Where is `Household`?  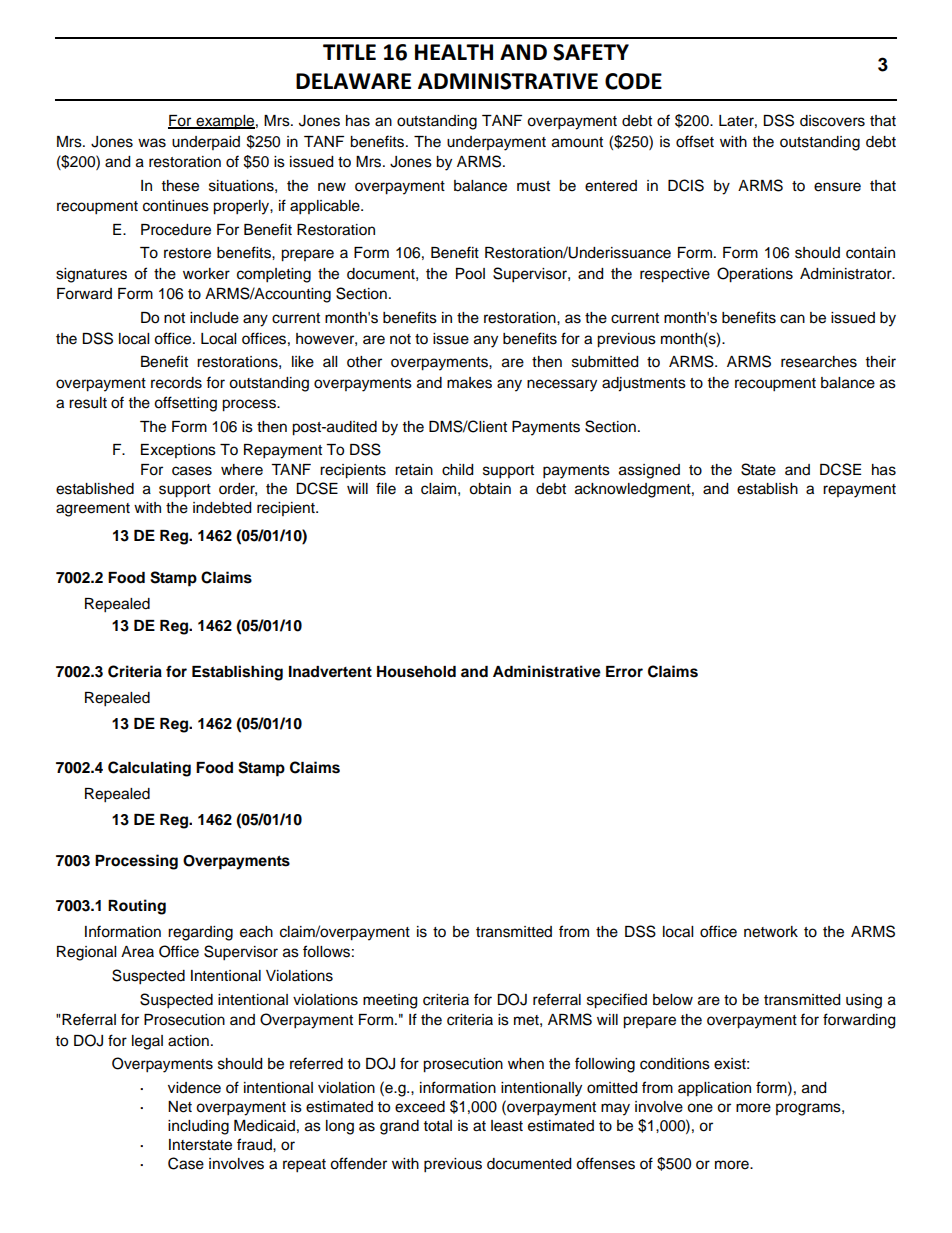
Household is located at coordinates (416, 672).
